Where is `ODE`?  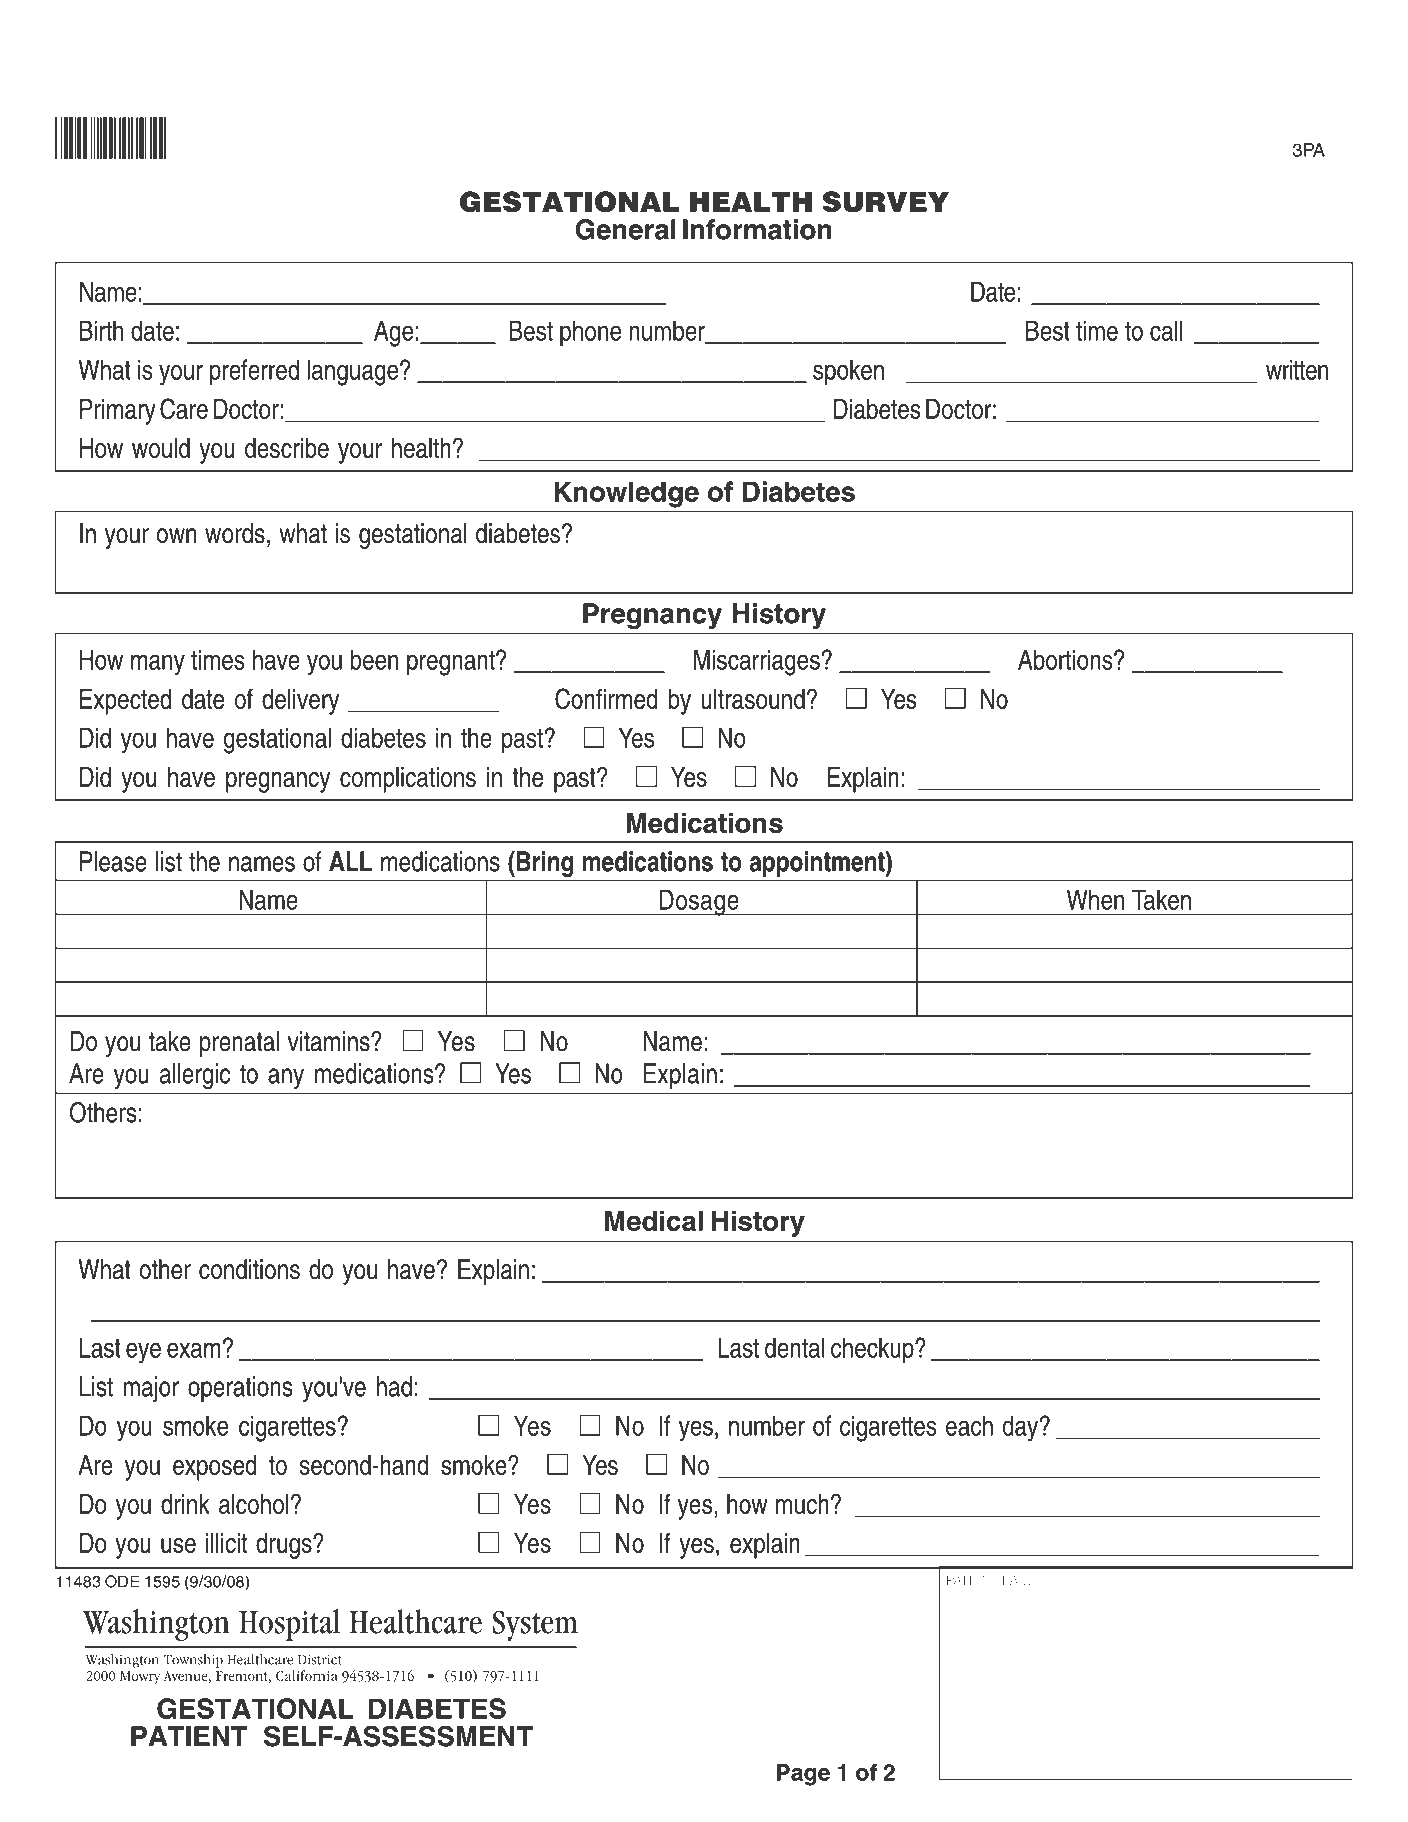 ODE is located at coordinates (122, 1581).
